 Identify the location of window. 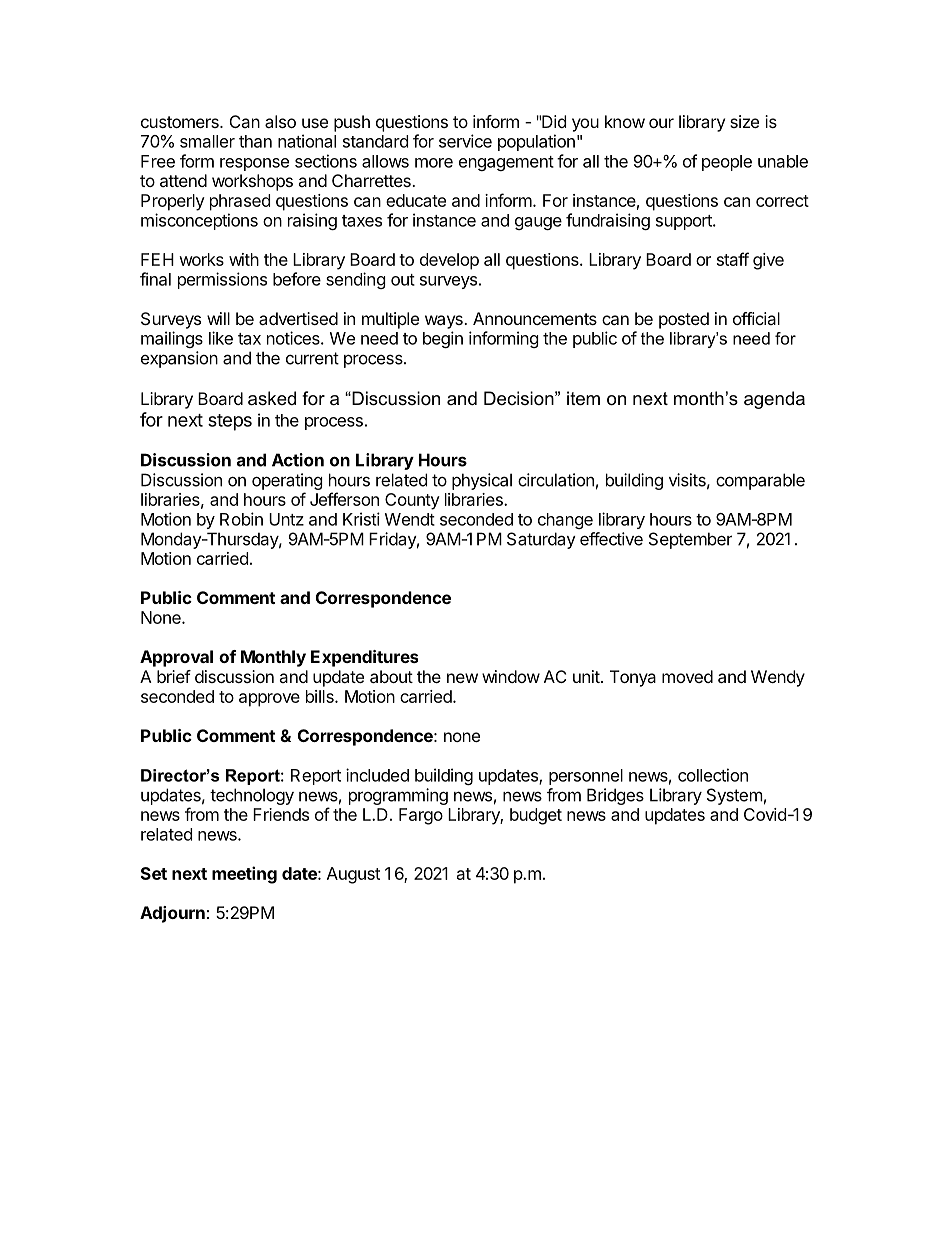
(511, 676).
